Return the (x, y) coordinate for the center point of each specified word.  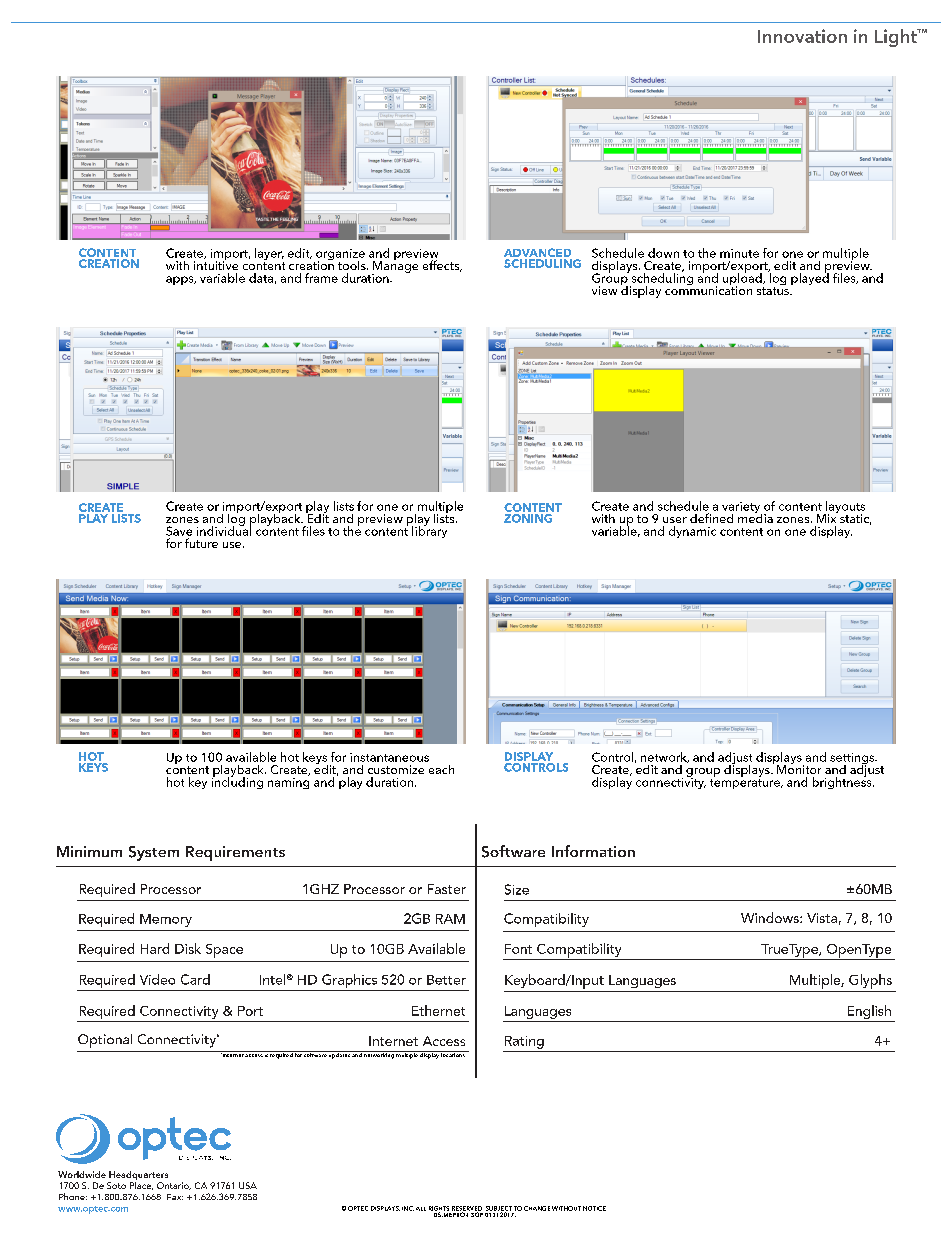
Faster (447, 889)
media (755, 517)
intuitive (216, 264)
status (774, 291)
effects (442, 266)
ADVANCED (538, 254)
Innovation (802, 36)
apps (181, 280)
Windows (771, 917)
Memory (166, 920)
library (429, 530)
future (201, 543)
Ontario (174, 1186)
